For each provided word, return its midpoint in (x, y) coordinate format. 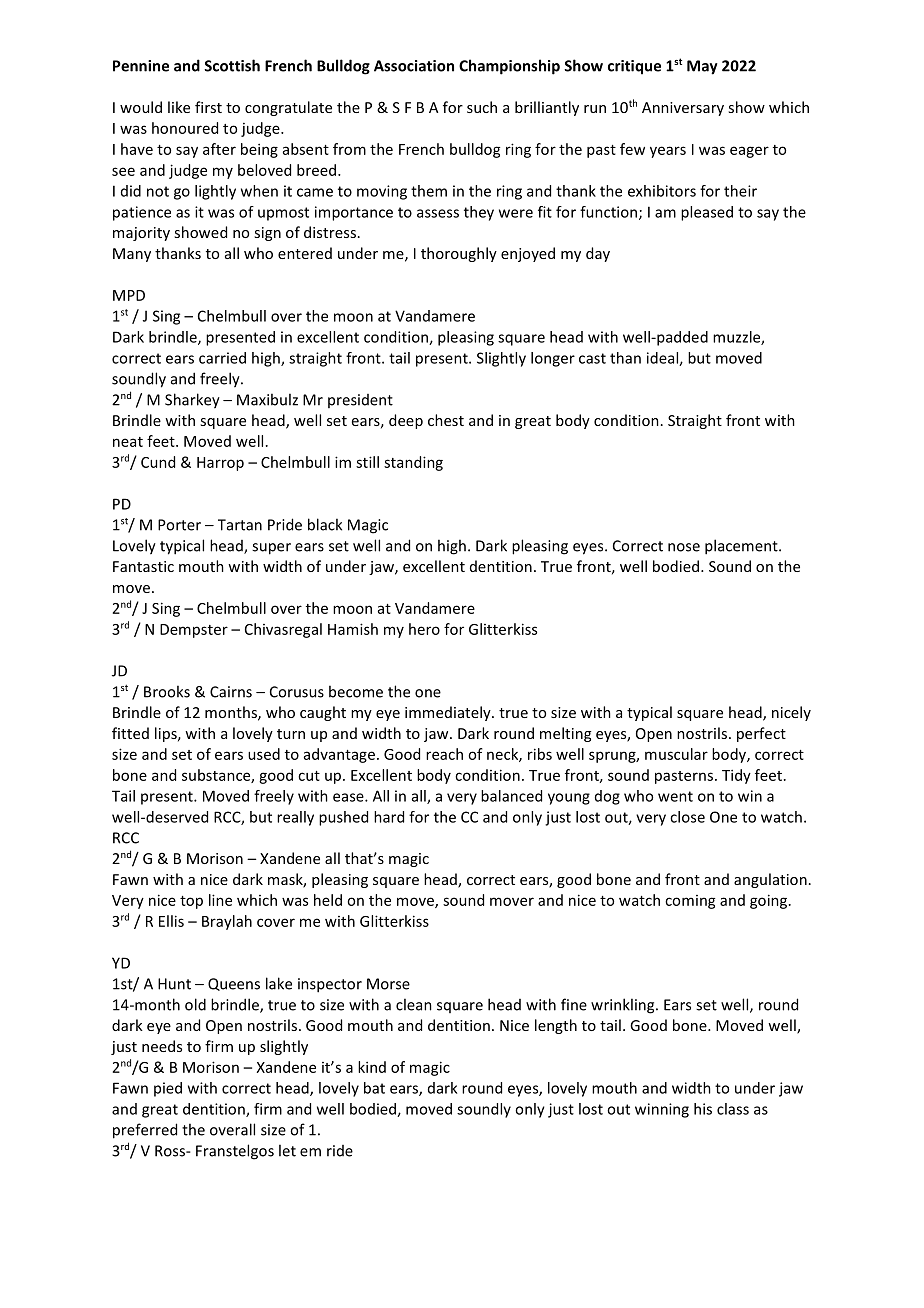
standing (413, 463)
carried (222, 358)
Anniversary (683, 109)
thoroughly (459, 254)
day (598, 254)
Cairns (231, 692)
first (208, 107)
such (482, 107)
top (191, 902)
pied (168, 1089)
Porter (179, 525)
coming (690, 902)
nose (684, 547)
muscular (676, 754)
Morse (388, 984)
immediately (449, 713)
